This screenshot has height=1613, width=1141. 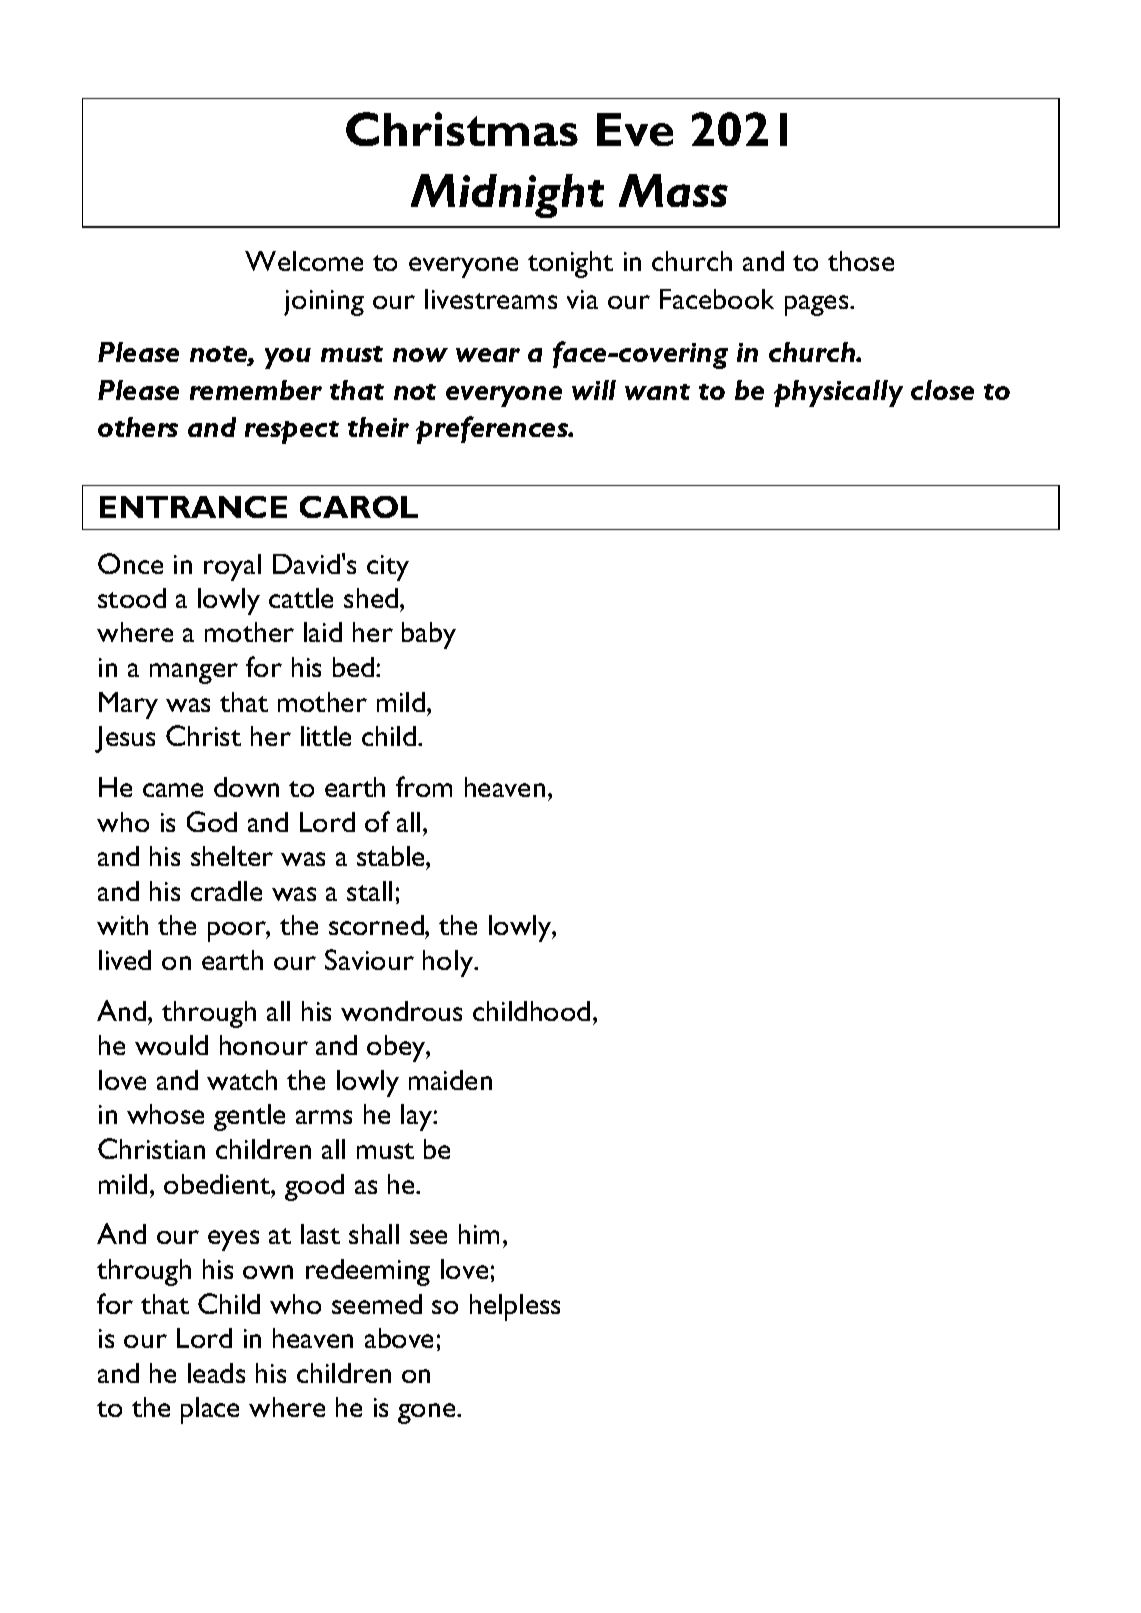 What do you see at coordinates (861, 261) in the screenshot?
I see `those` at bounding box center [861, 261].
